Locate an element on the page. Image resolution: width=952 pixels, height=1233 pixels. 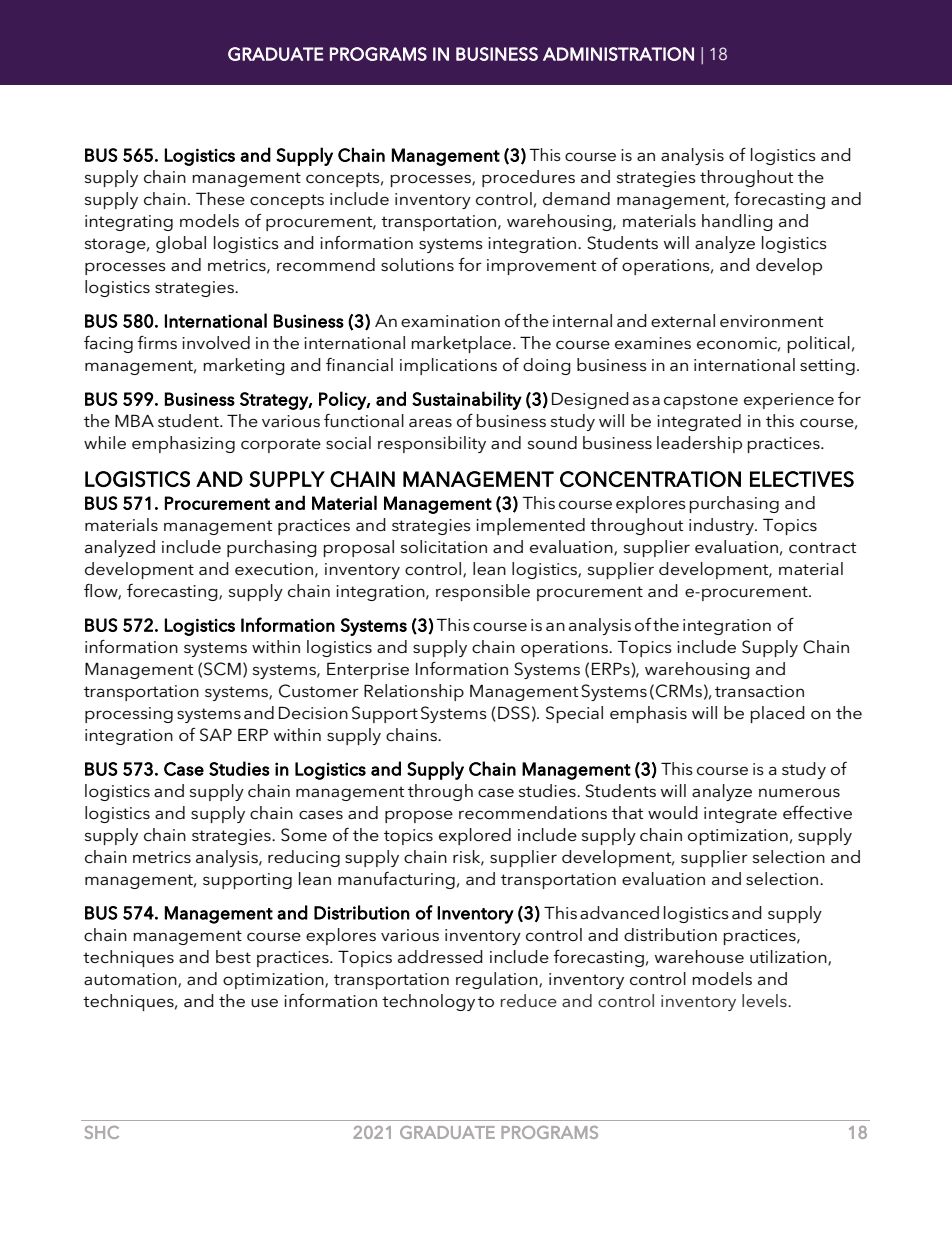
These is located at coordinates (220, 198).
